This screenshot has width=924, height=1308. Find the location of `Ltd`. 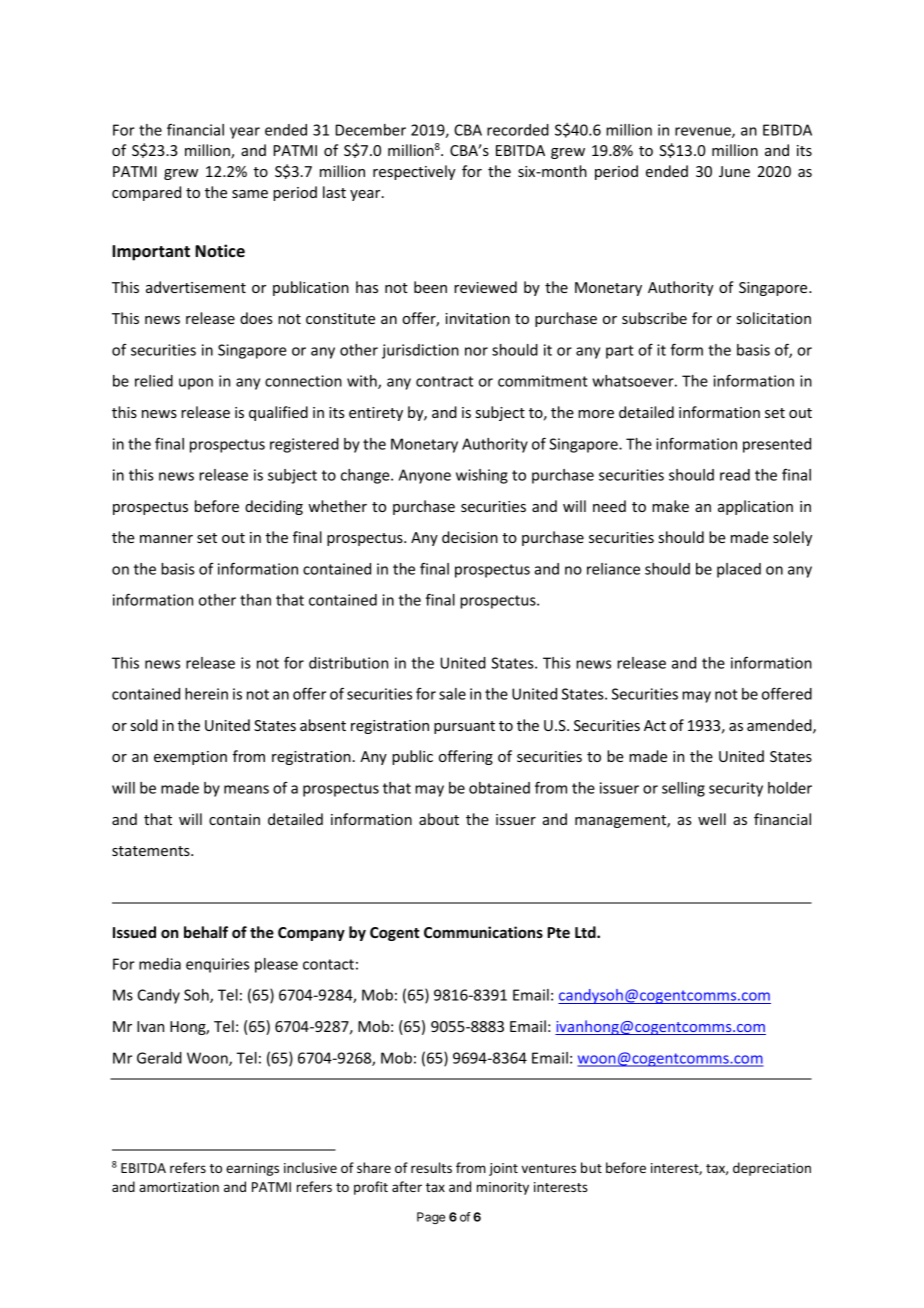

Ltd is located at coordinates (586, 932).
